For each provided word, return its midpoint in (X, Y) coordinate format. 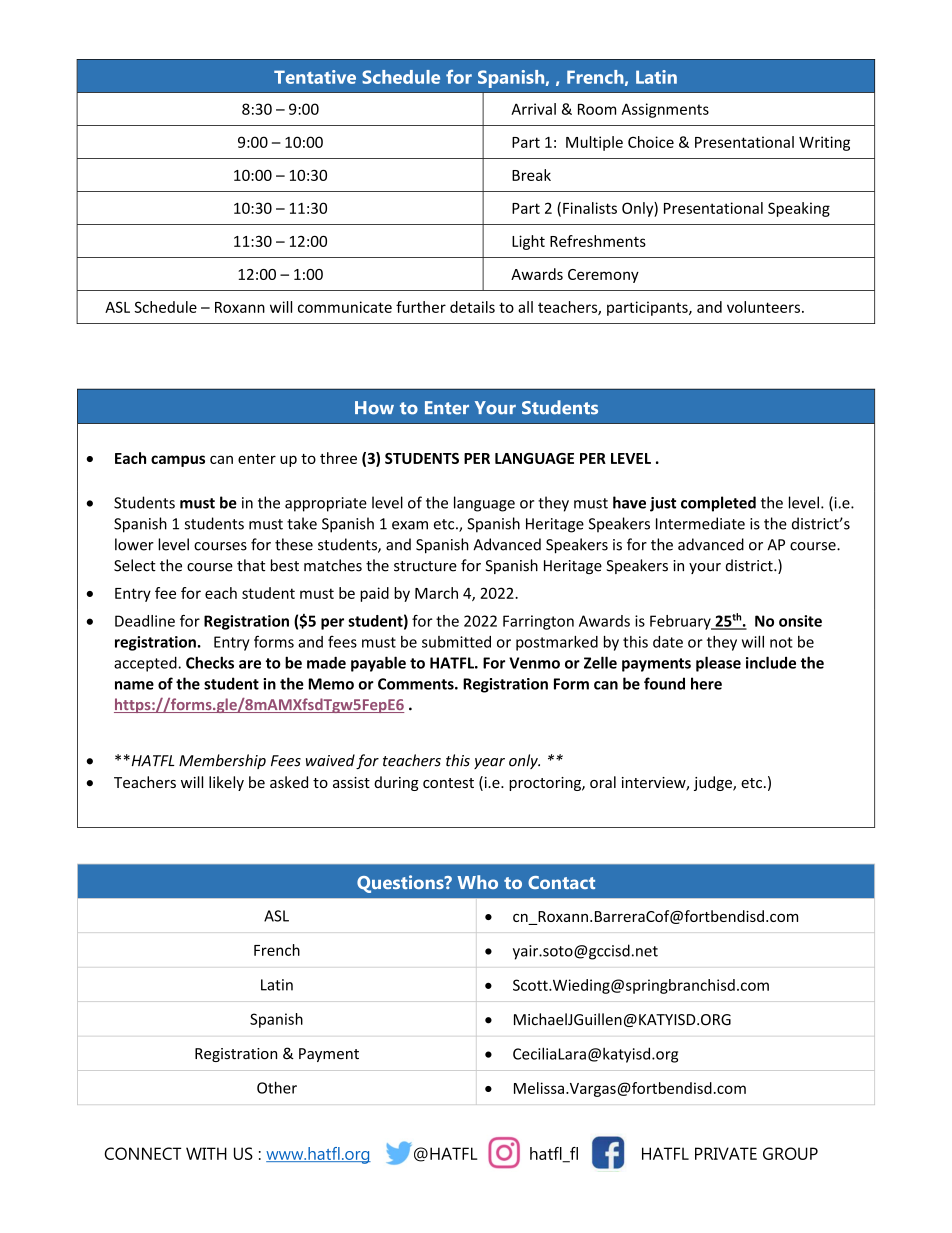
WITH (206, 1153)
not (781, 642)
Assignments (665, 110)
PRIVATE (726, 1153)
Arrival (533, 109)
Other (277, 1087)
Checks (210, 662)
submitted (456, 642)
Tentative (315, 77)
